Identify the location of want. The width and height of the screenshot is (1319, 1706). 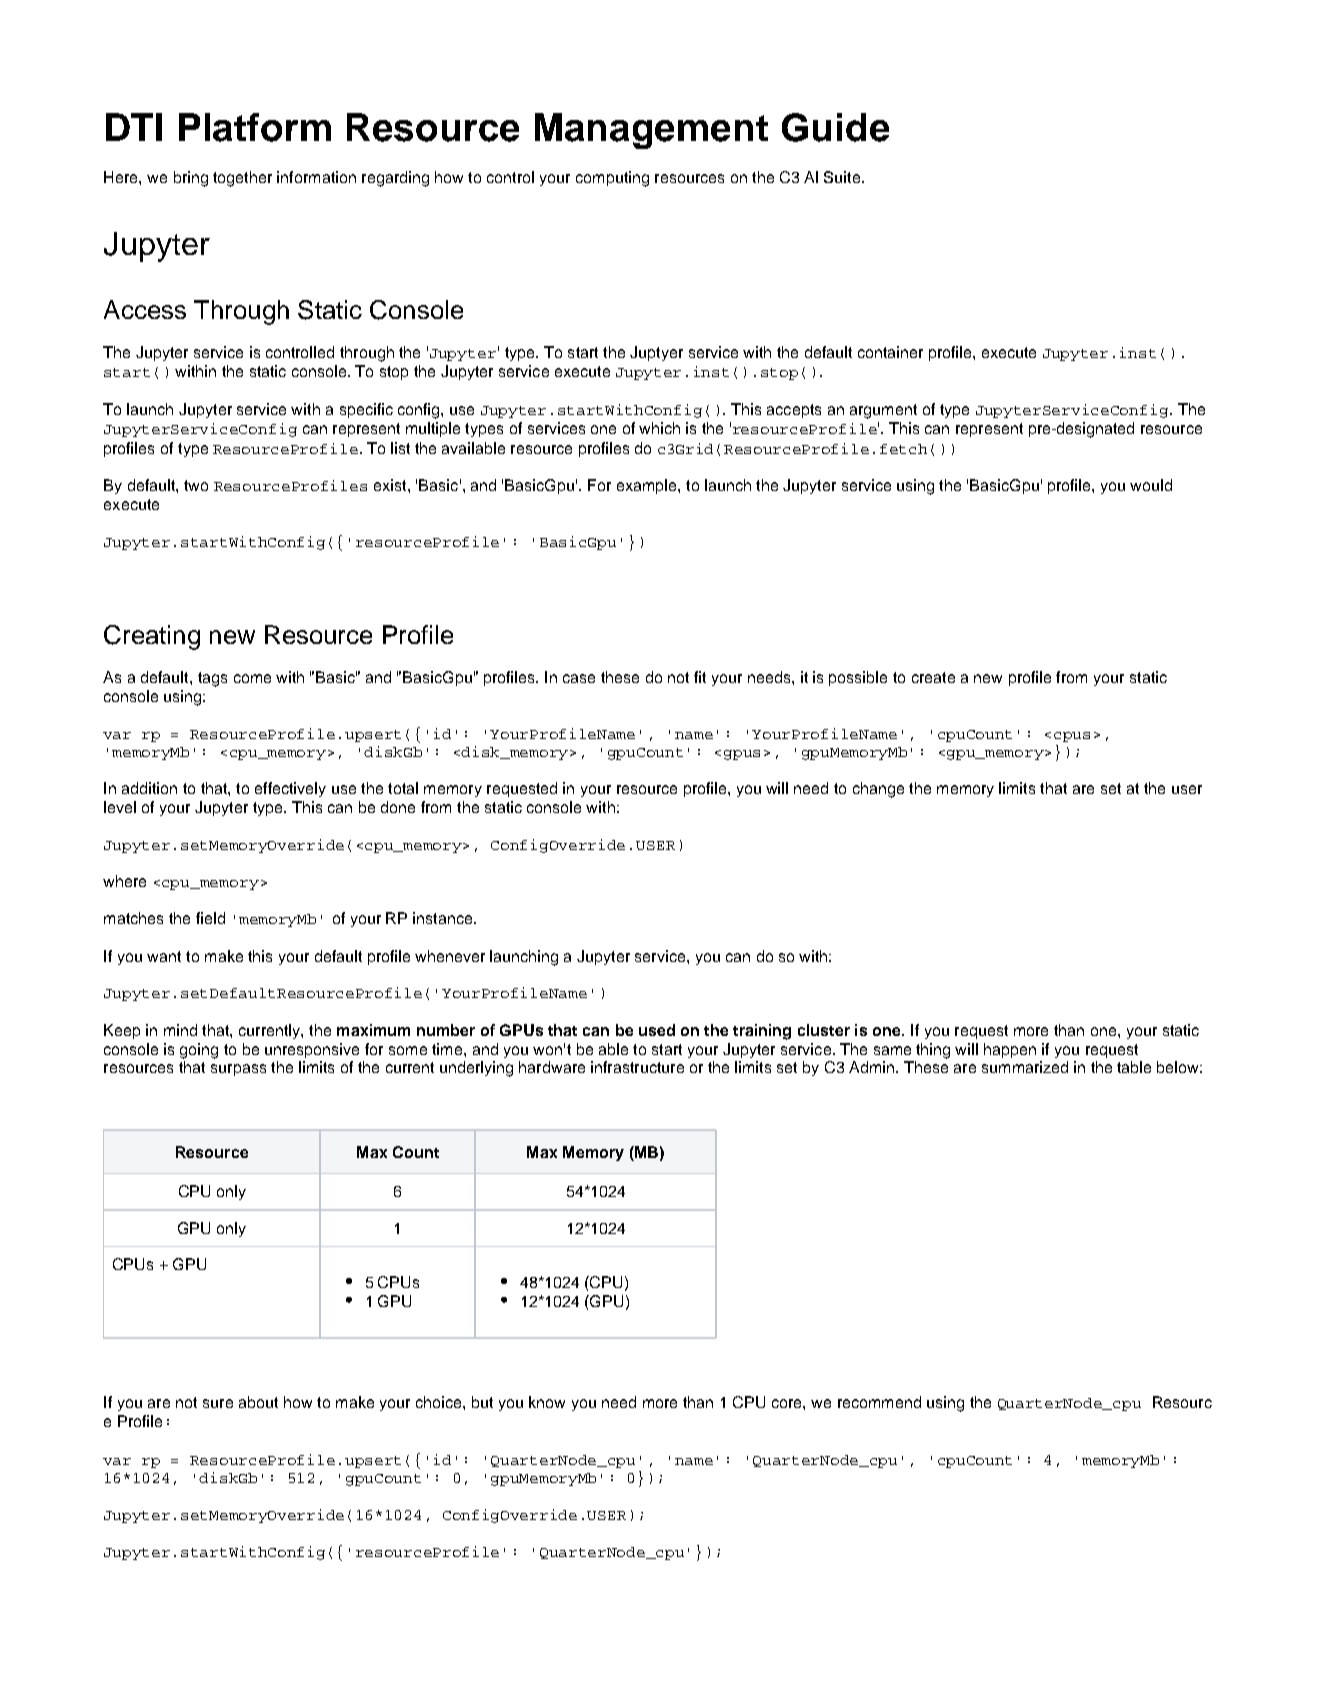
(164, 956).
